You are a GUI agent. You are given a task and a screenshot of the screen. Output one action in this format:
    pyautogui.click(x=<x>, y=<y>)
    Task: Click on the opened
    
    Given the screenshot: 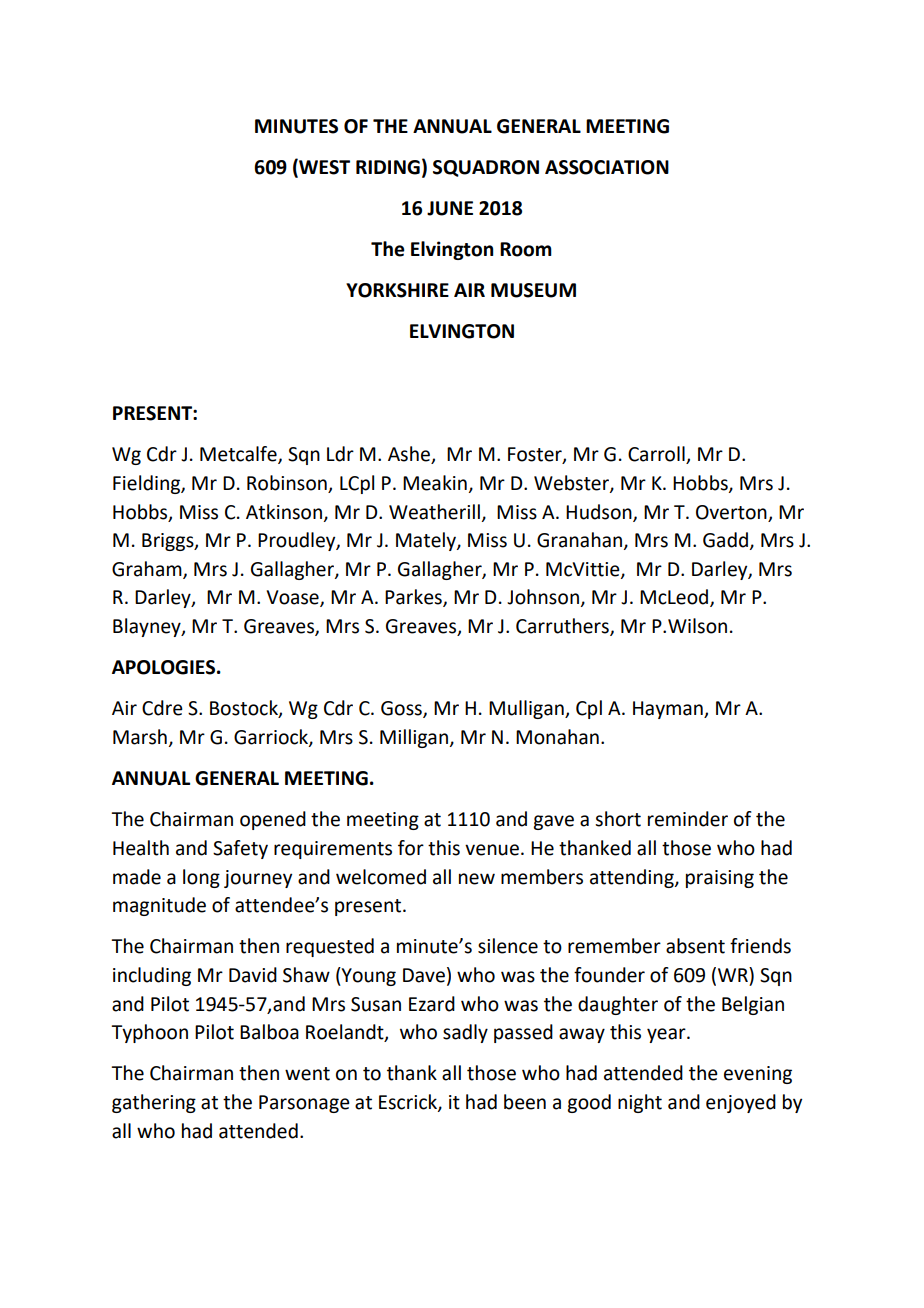 What is the action you would take?
    pyautogui.click(x=273, y=820)
